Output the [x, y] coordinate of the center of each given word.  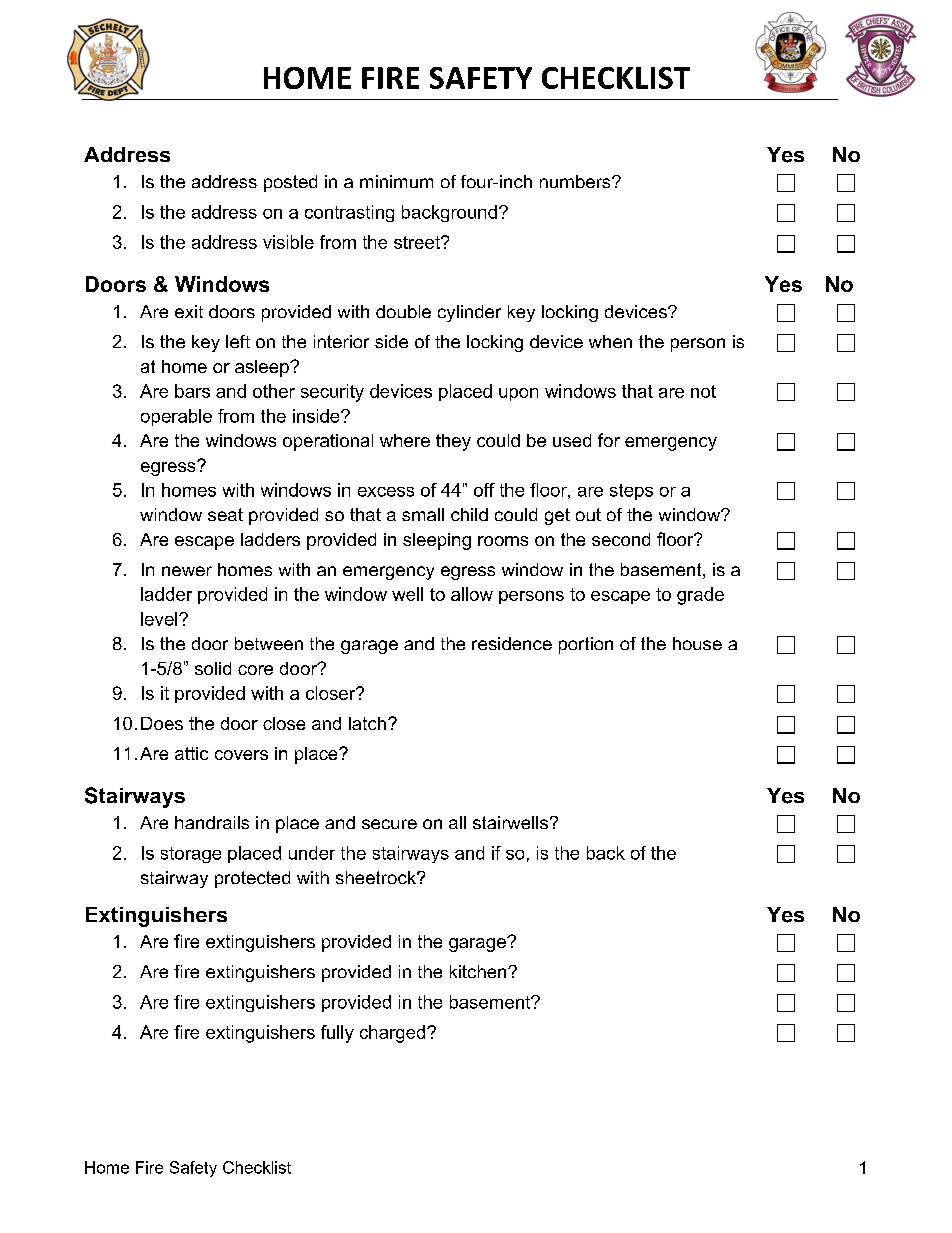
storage [191, 855]
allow [472, 594]
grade [700, 596]
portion [586, 645]
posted [290, 183]
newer [187, 571]
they [453, 442]
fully [337, 1034]
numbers [576, 181]
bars [192, 391]
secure [389, 824]
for [609, 440]
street [418, 242]
